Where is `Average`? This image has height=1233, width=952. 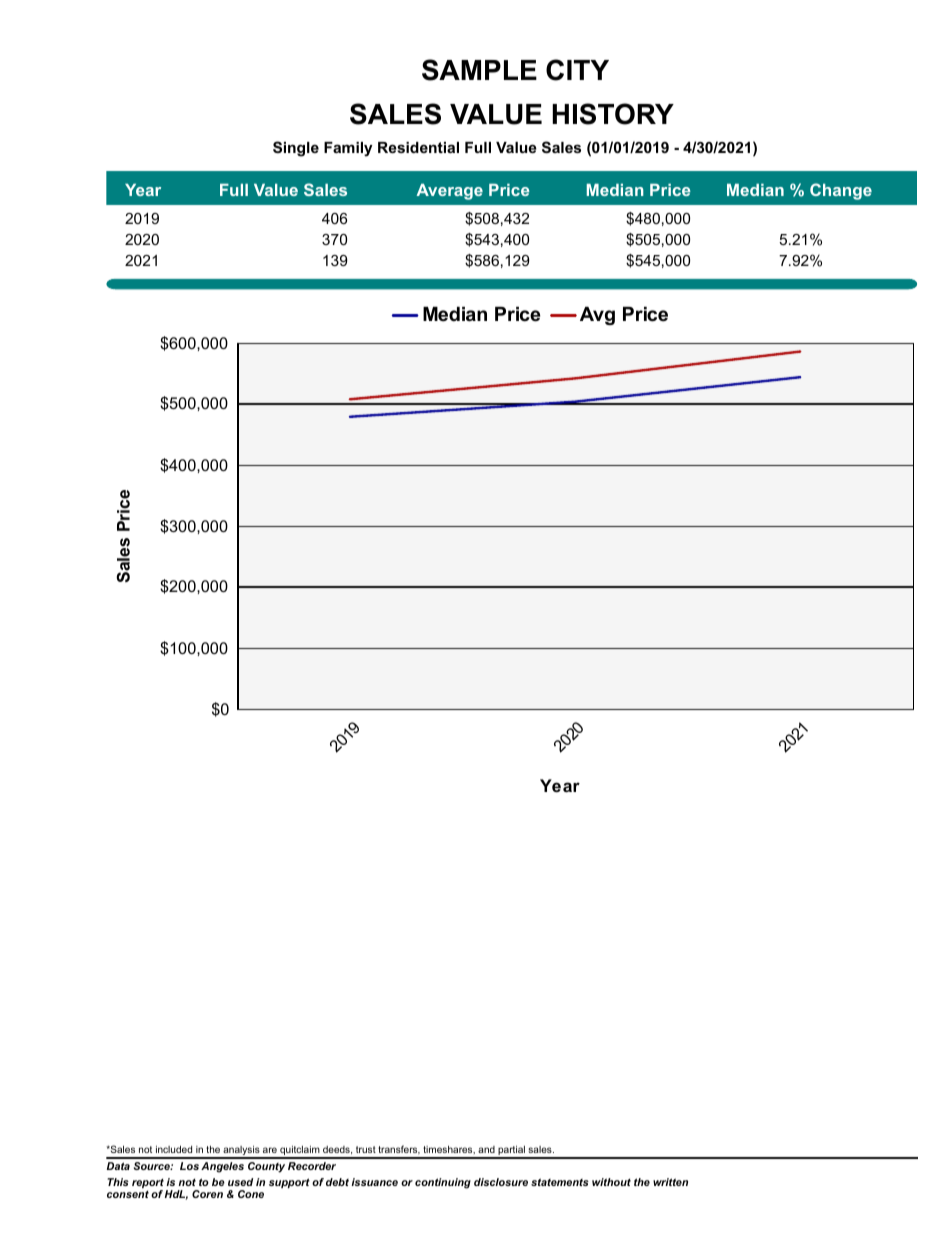
Average is located at coordinates (449, 192).
